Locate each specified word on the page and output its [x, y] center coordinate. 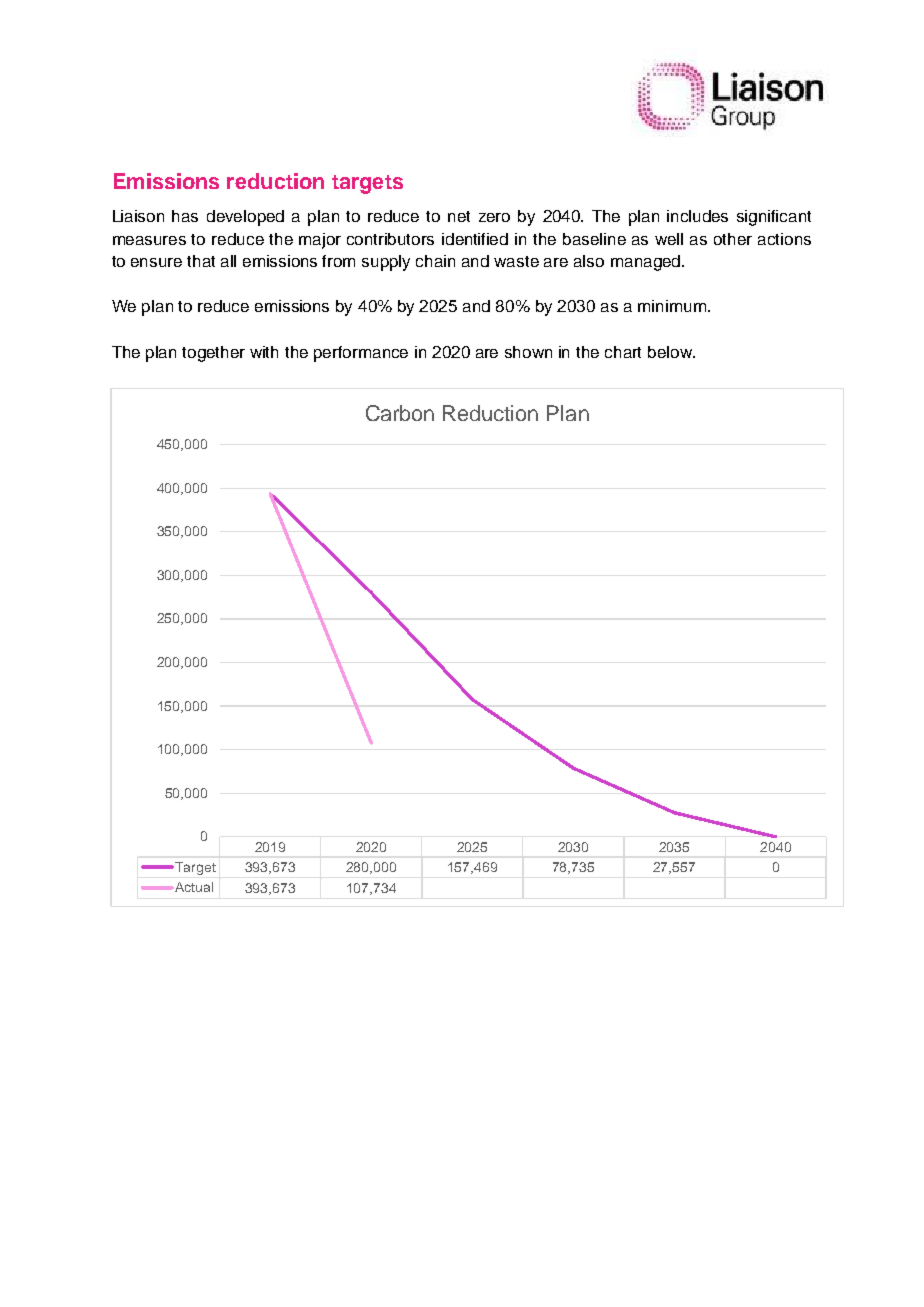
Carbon [400, 413]
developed [245, 218]
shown [528, 352]
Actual [194, 887]
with [264, 352]
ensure [156, 262]
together [213, 354]
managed [645, 263]
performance [361, 354]
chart [623, 352]
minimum [672, 306]
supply [386, 263]
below [671, 352]
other [733, 239]
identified [475, 239]
